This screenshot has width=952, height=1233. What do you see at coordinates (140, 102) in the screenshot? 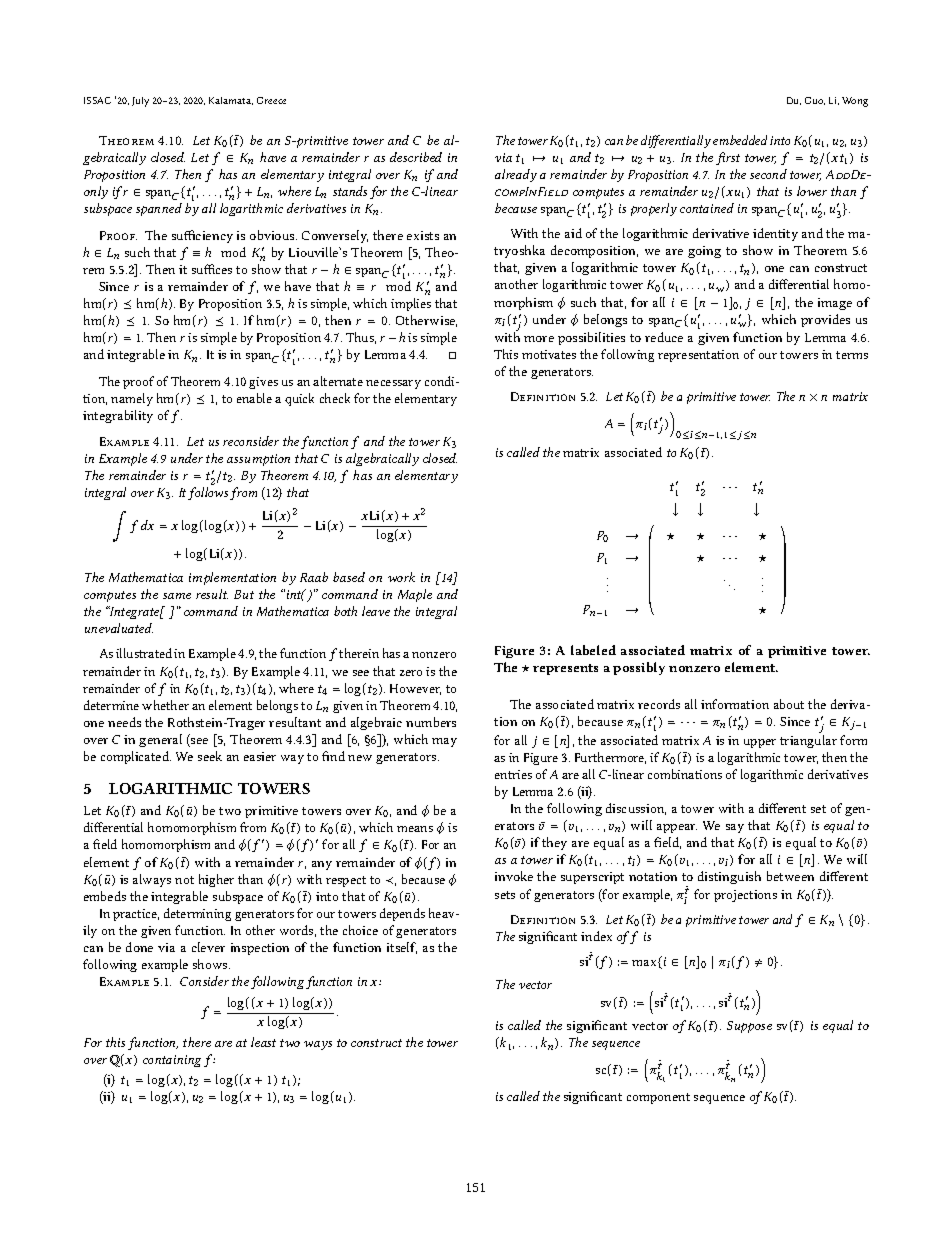
I see `July` at bounding box center [140, 102].
